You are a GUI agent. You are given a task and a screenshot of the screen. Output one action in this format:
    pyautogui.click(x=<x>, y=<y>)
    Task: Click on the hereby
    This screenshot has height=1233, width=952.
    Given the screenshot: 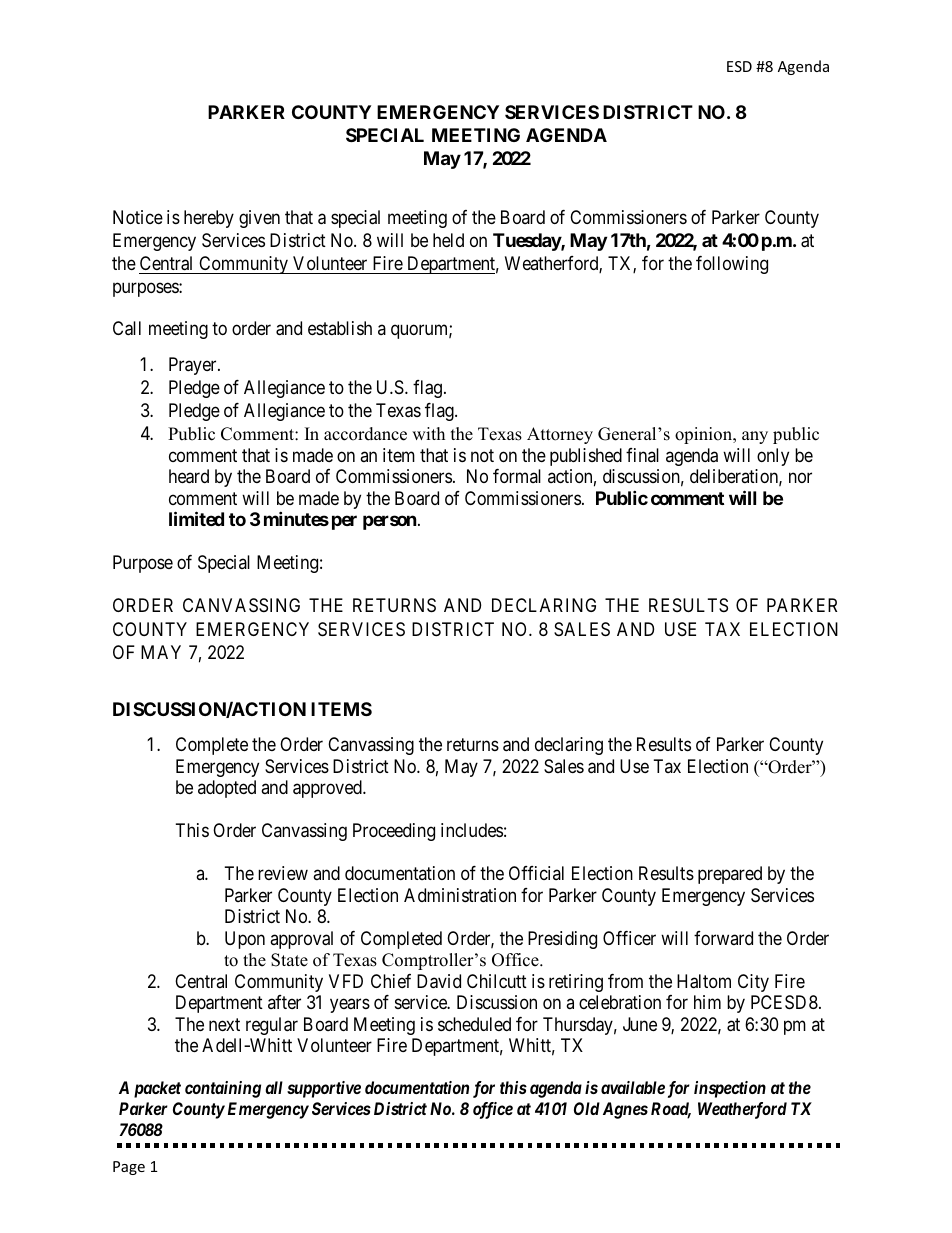 What is the action you would take?
    pyautogui.click(x=209, y=219)
